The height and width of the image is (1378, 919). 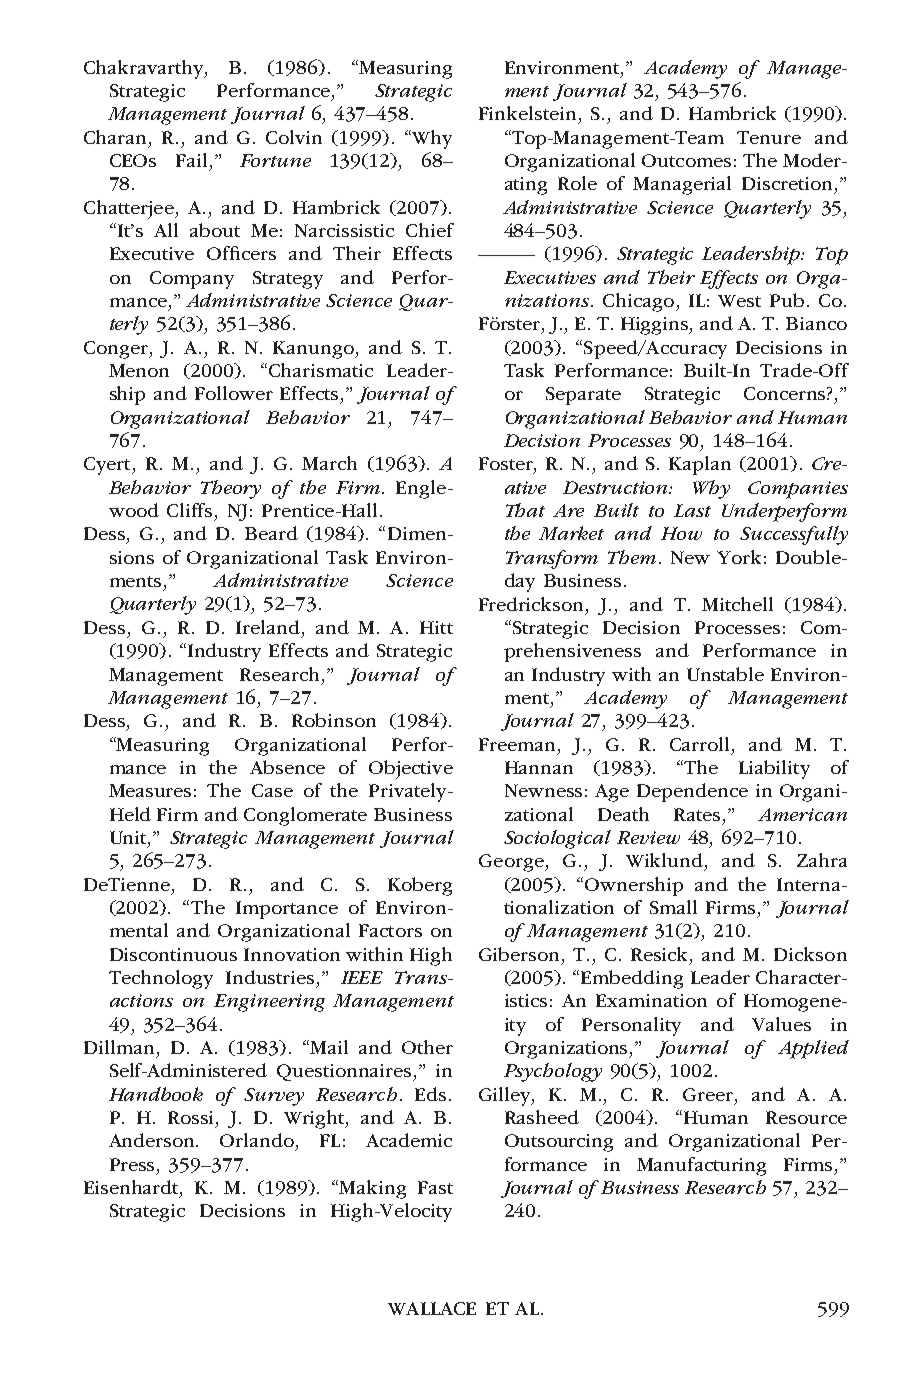 I want to click on Press, so click(x=134, y=1164).
